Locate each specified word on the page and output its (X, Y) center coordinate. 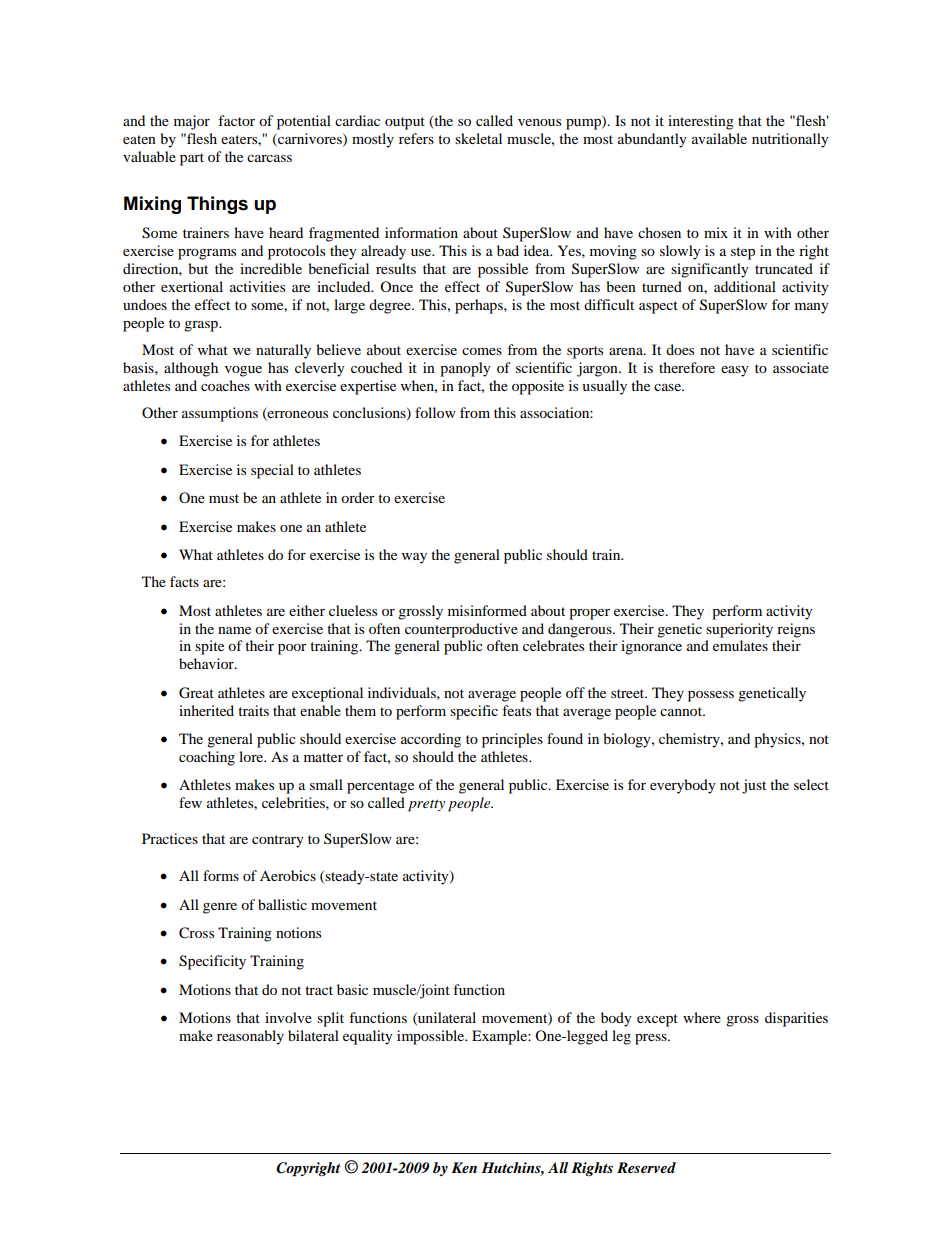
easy (735, 371)
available (719, 138)
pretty (426, 805)
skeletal (478, 138)
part (192, 159)
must (224, 498)
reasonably (250, 1037)
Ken (464, 1167)
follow (435, 412)
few (190, 802)
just (754, 786)
